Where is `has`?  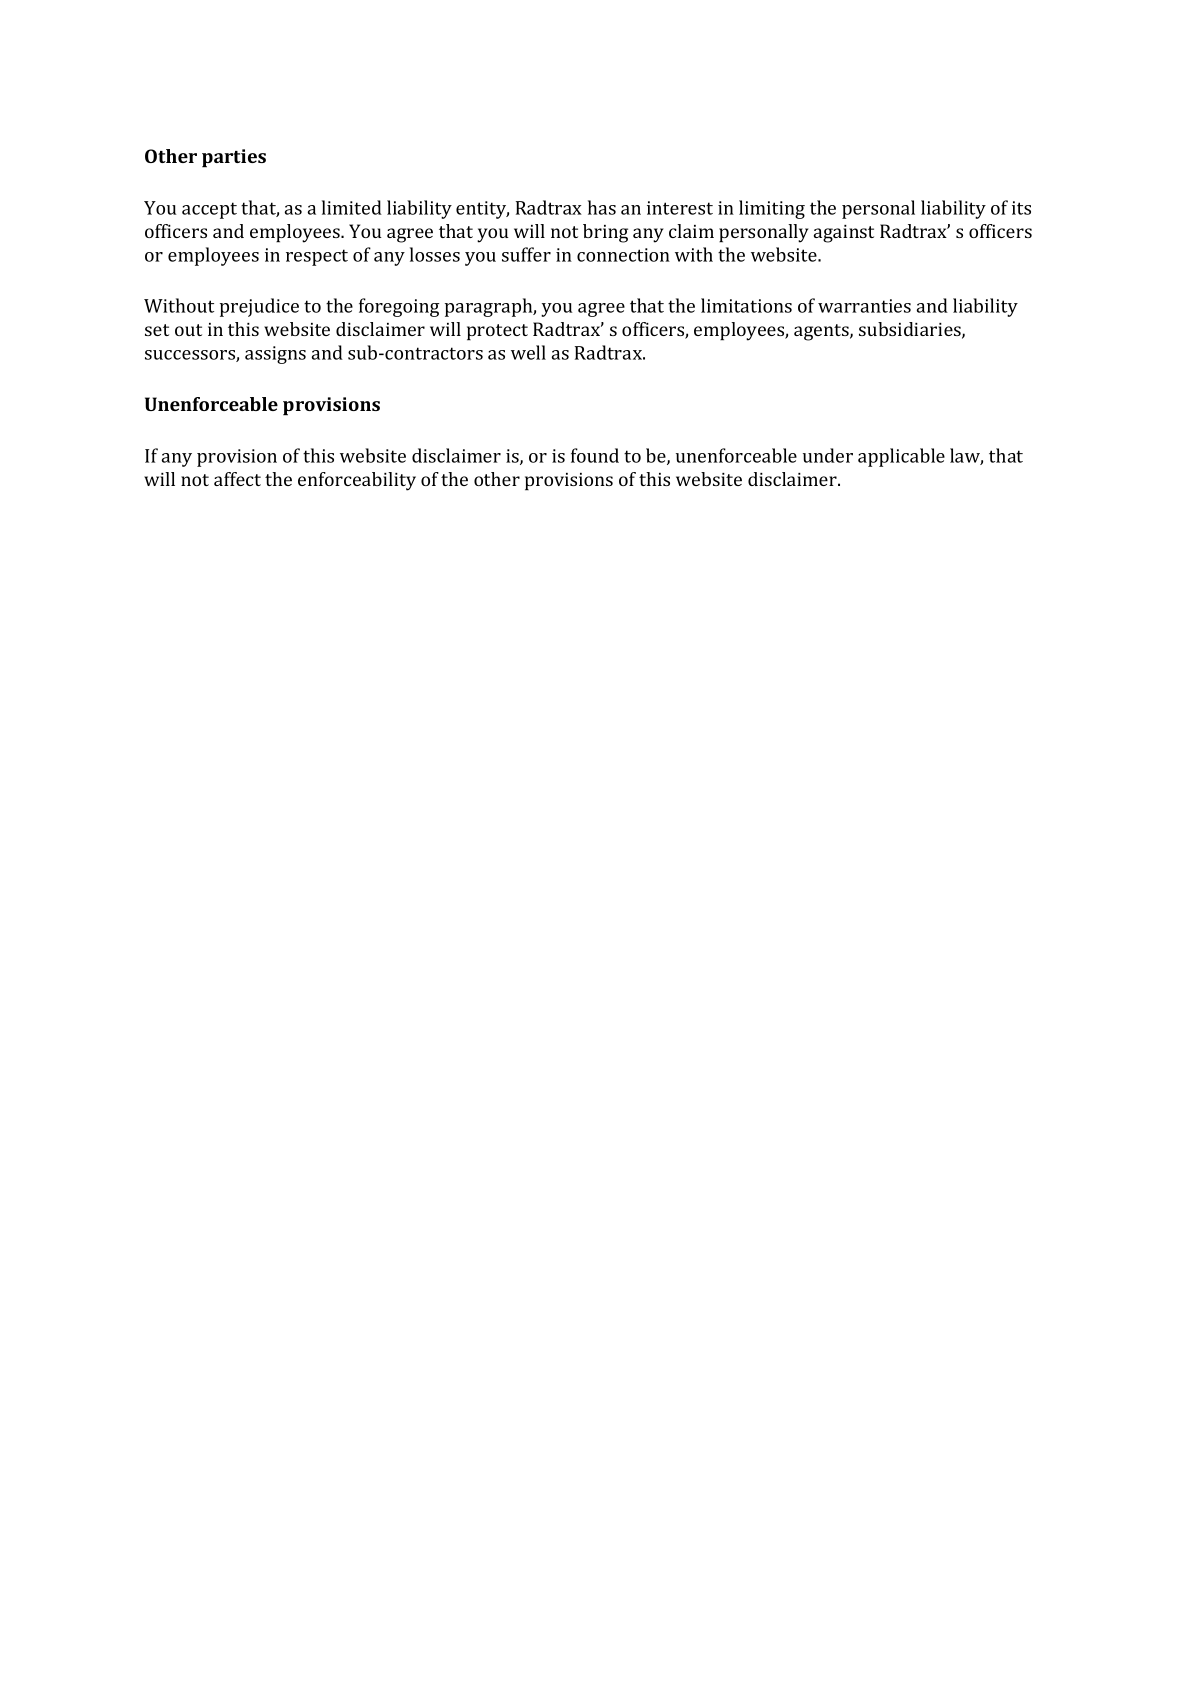 has is located at coordinates (602, 207).
